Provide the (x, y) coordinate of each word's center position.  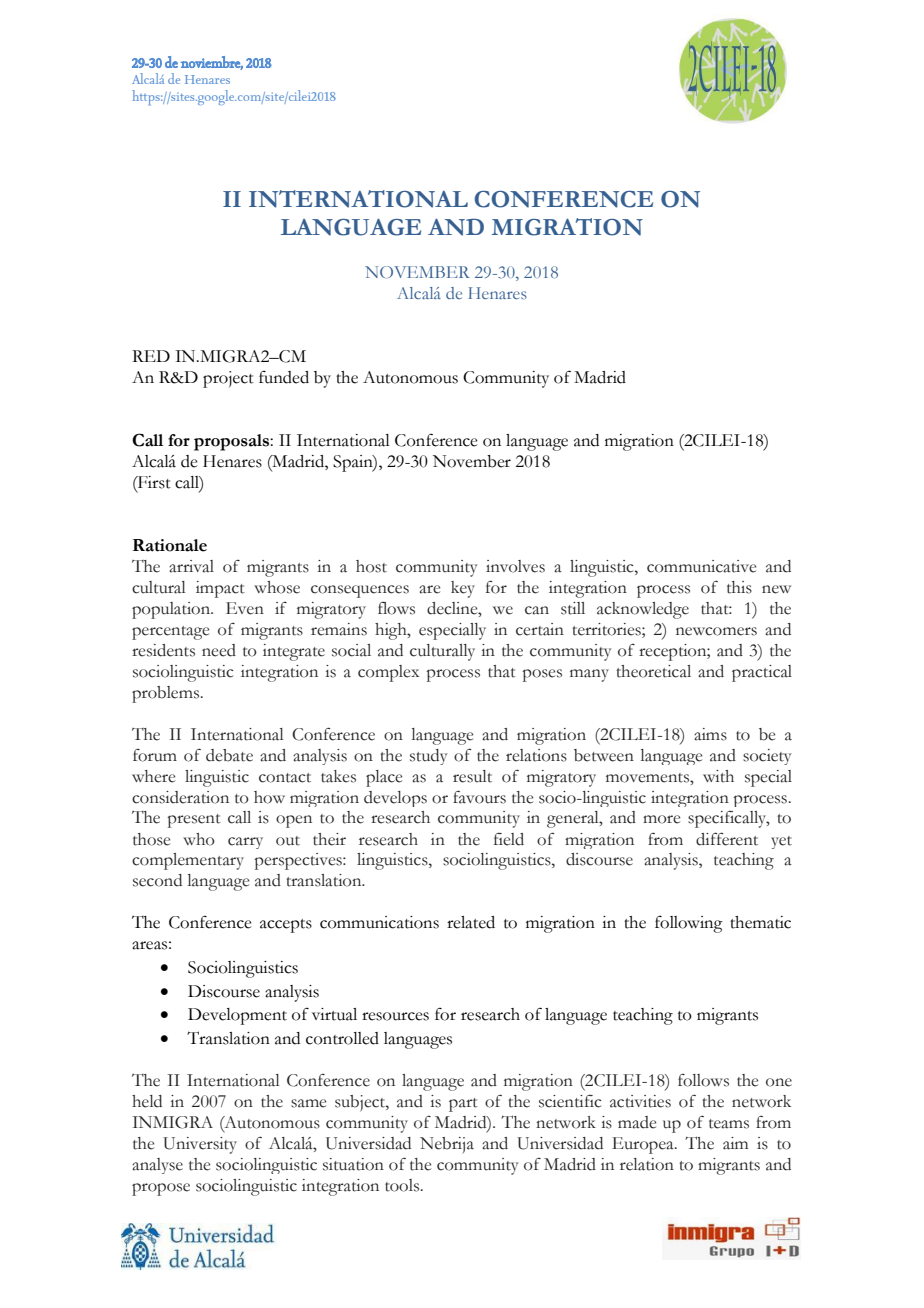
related (471, 922)
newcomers (716, 631)
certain (540, 629)
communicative (701, 566)
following (689, 924)
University (200, 1145)
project (228, 379)
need (219, 650)
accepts (286, 926)
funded (284, 377)
